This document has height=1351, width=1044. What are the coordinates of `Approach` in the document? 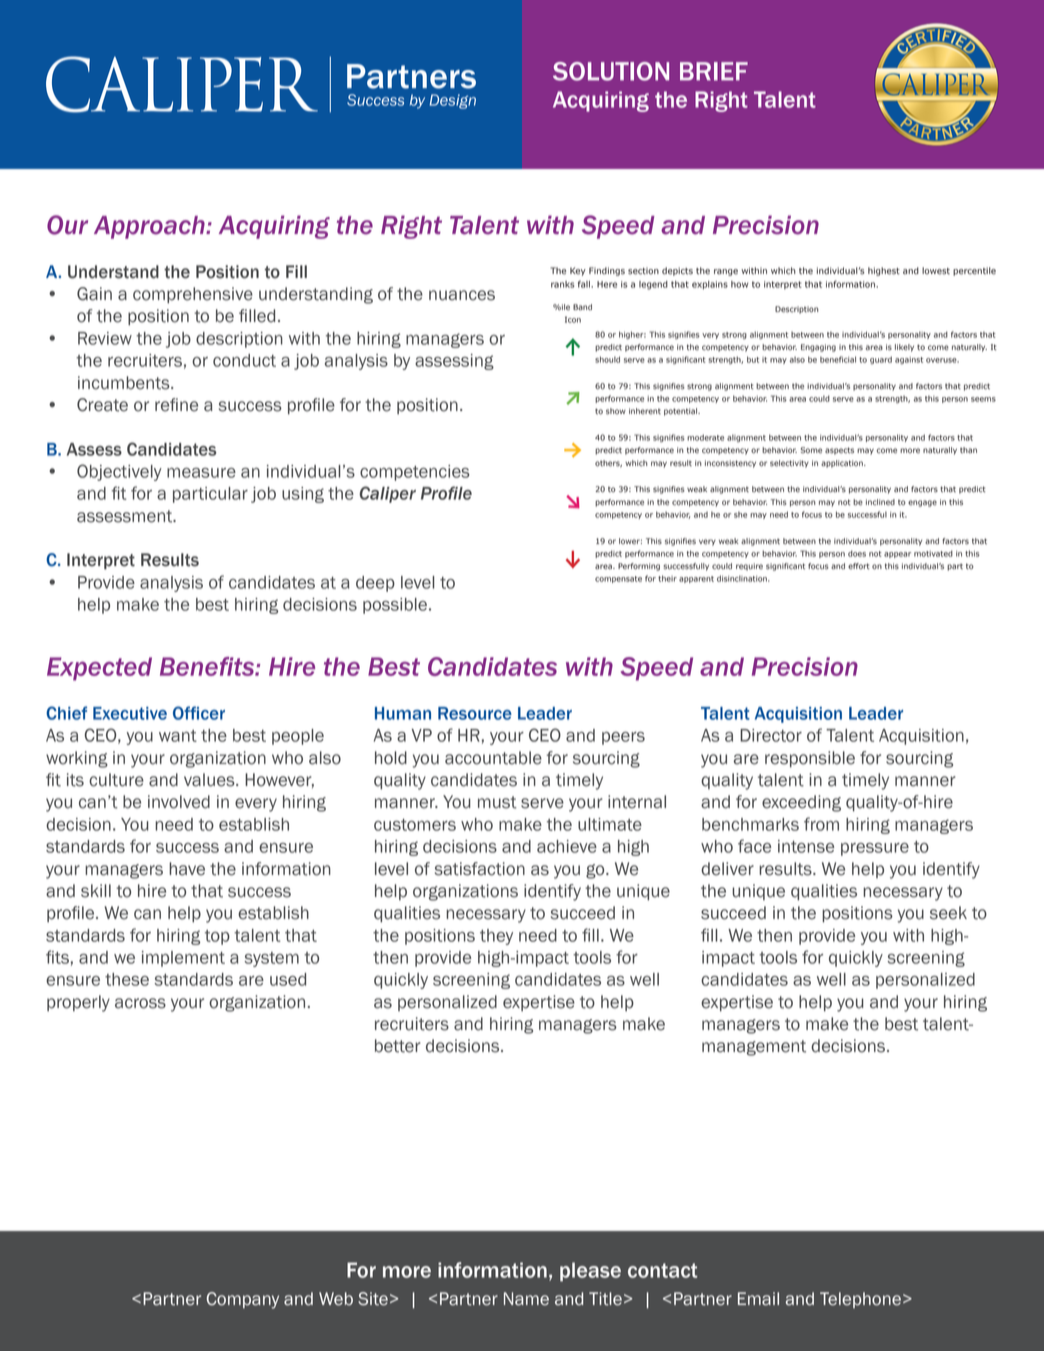 It's located at (150, 227).
